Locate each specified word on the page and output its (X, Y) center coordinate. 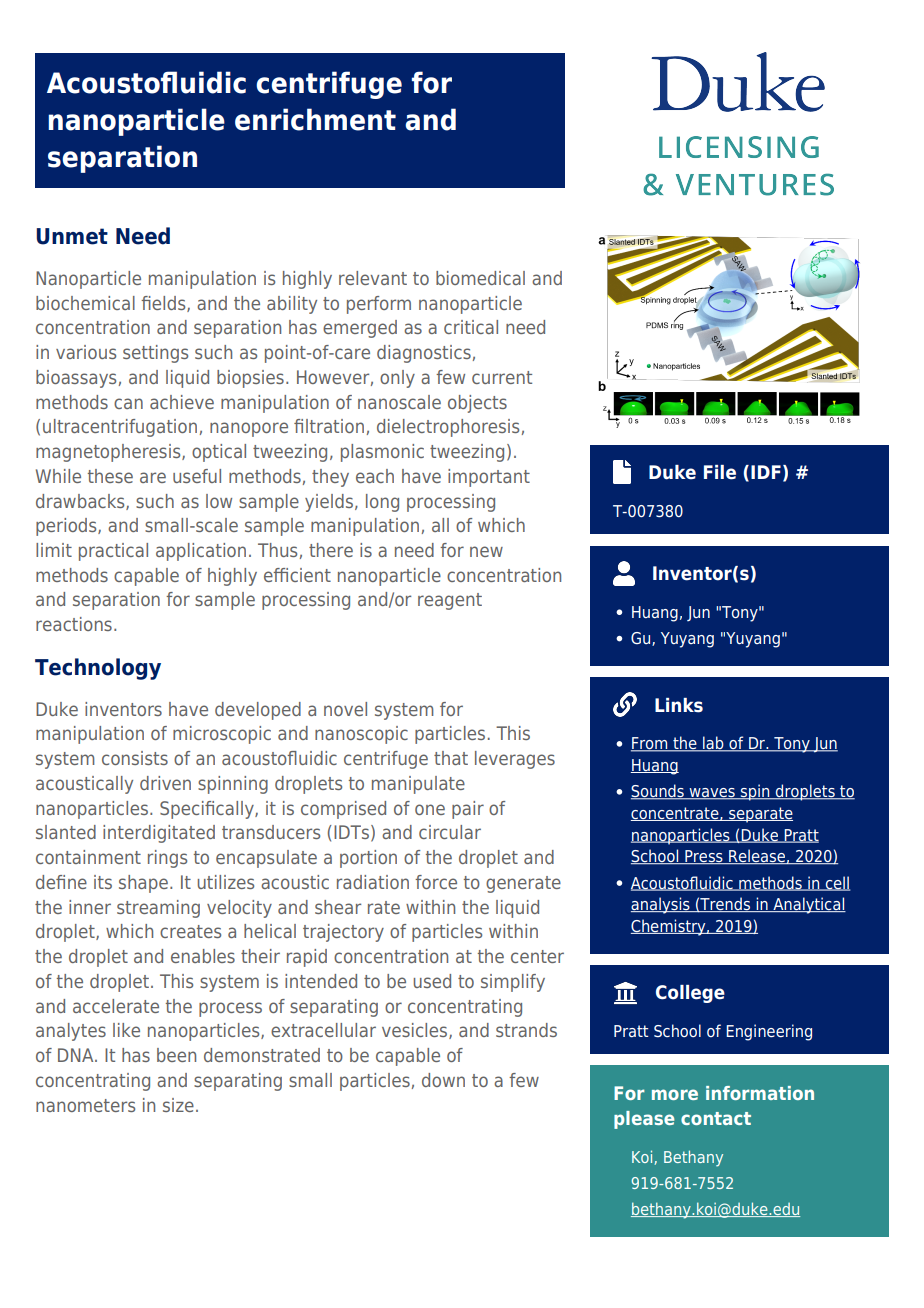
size (178, 1105)
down (443, 1080)
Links (679, 705)
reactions (74, 624)
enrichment (315, 119)
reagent (450, 601)
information (760, 1093)
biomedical (480, 278)
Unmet (72, 236)
